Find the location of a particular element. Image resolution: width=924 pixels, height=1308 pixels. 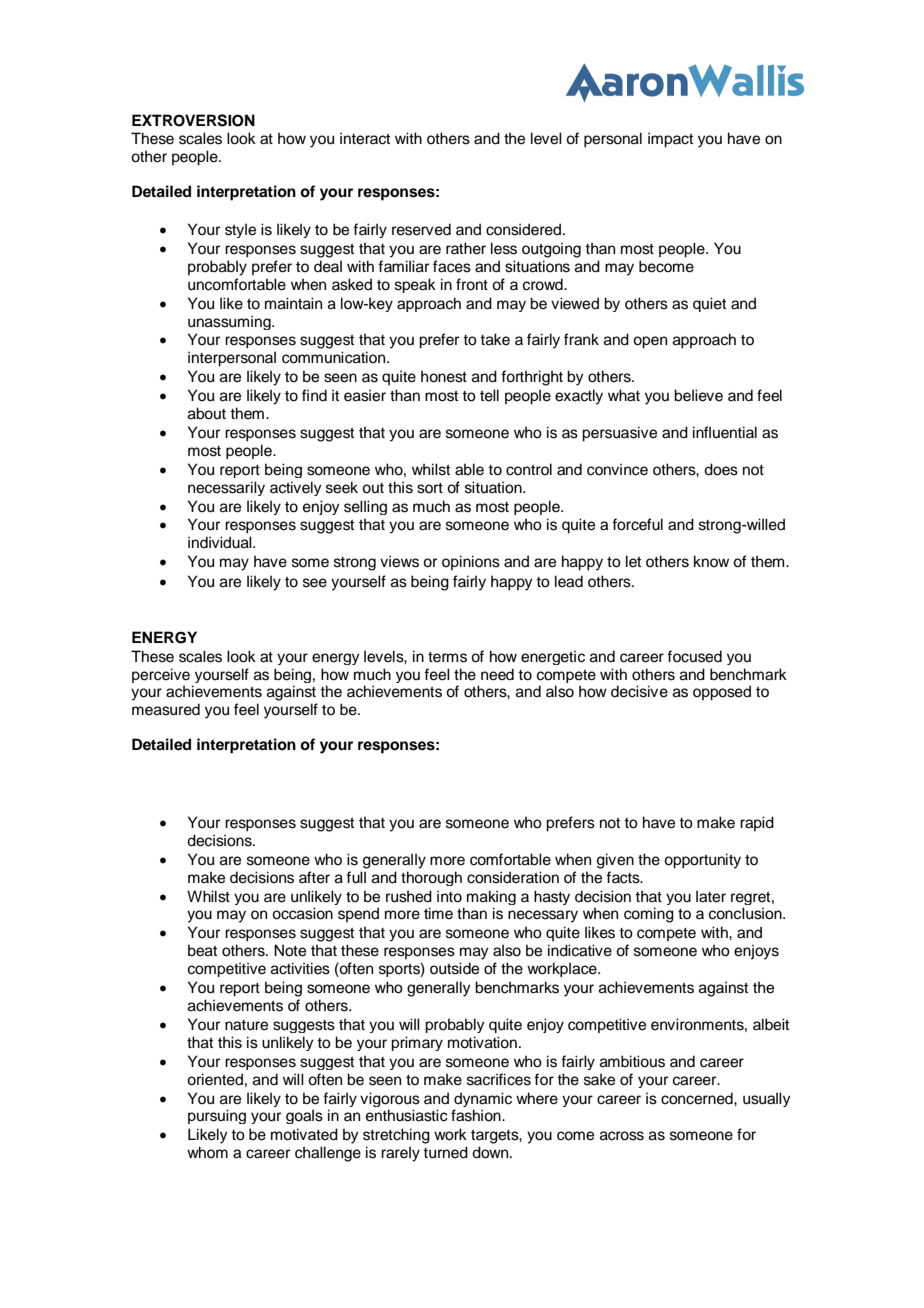

interact is located at coordinates (365, 138).
